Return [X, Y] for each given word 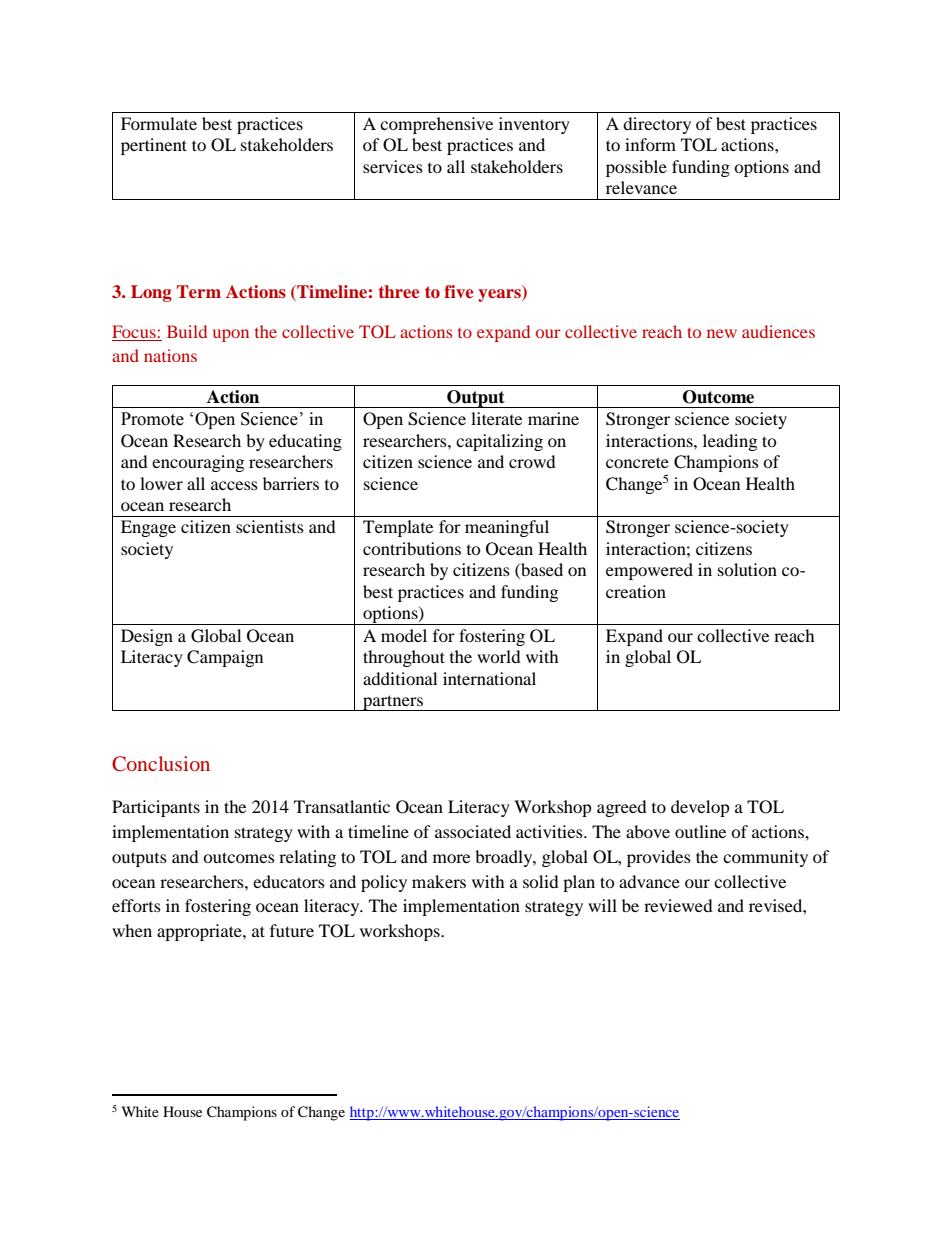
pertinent [154, 146]
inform [650, 144]
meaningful [507, 528]
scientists [270, 526]
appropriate [200, 932]
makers [439, 881]
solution [747, 569]
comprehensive [436, 125]
